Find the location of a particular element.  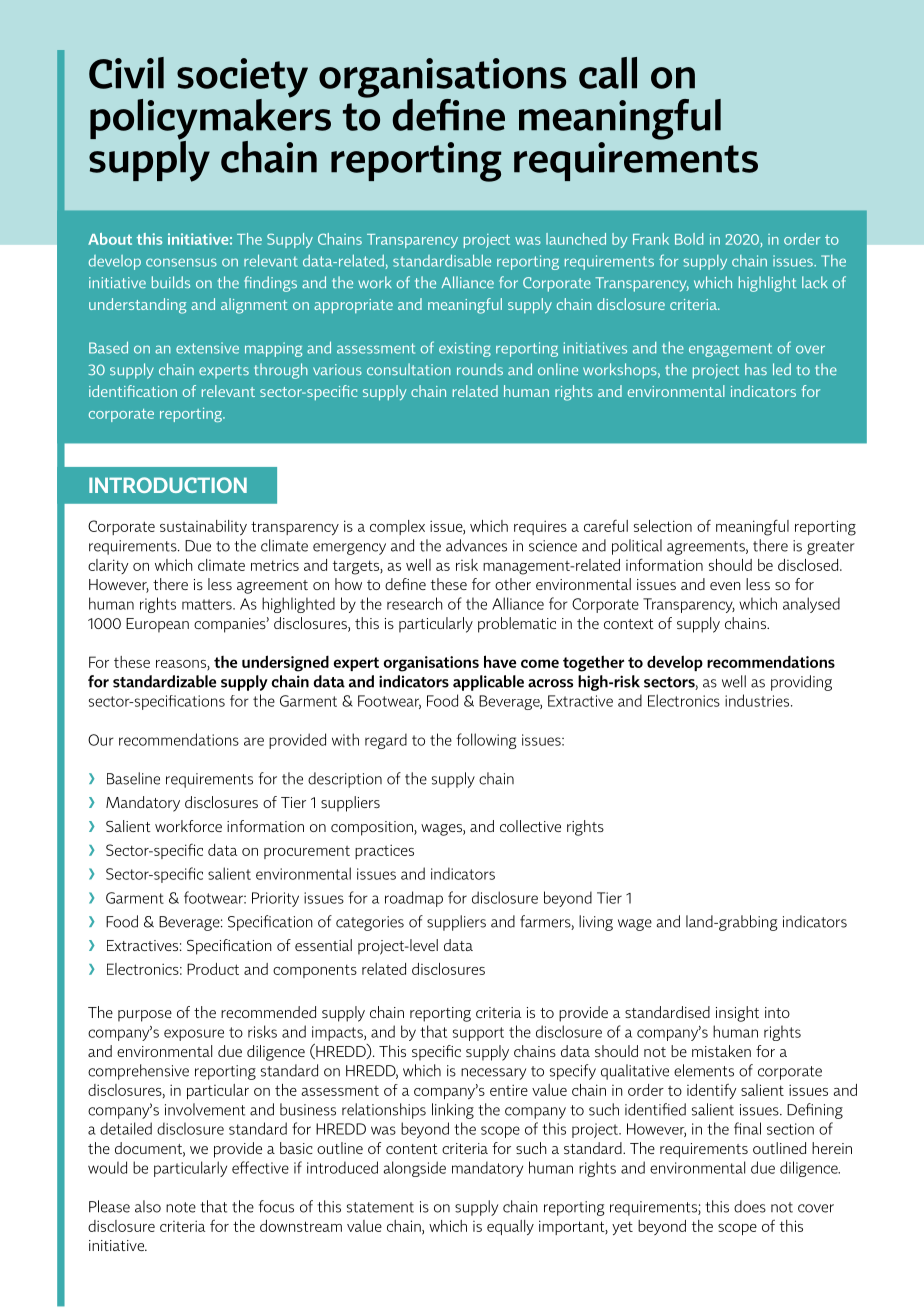

note is located at coordinates (181, 1207).
